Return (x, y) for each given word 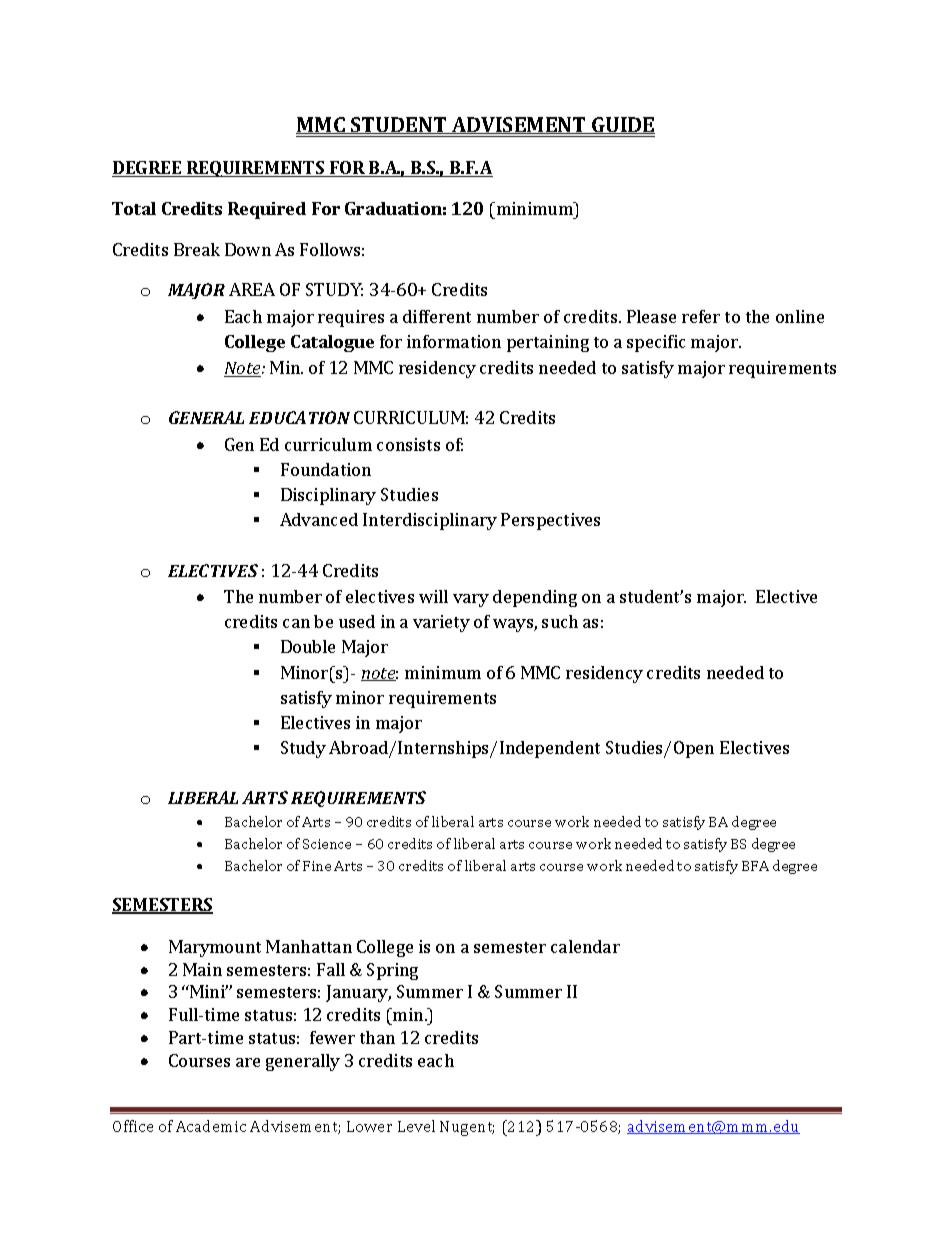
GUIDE (622, 125)
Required (267, 210)
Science (327, 844)
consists (408, 444)
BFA (755, 866)
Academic (211, 1126)
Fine (317, 866)
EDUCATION (299, 417)
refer (701, 316)
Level (416, 1126)
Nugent (467, 1128)
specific (656, 343)
